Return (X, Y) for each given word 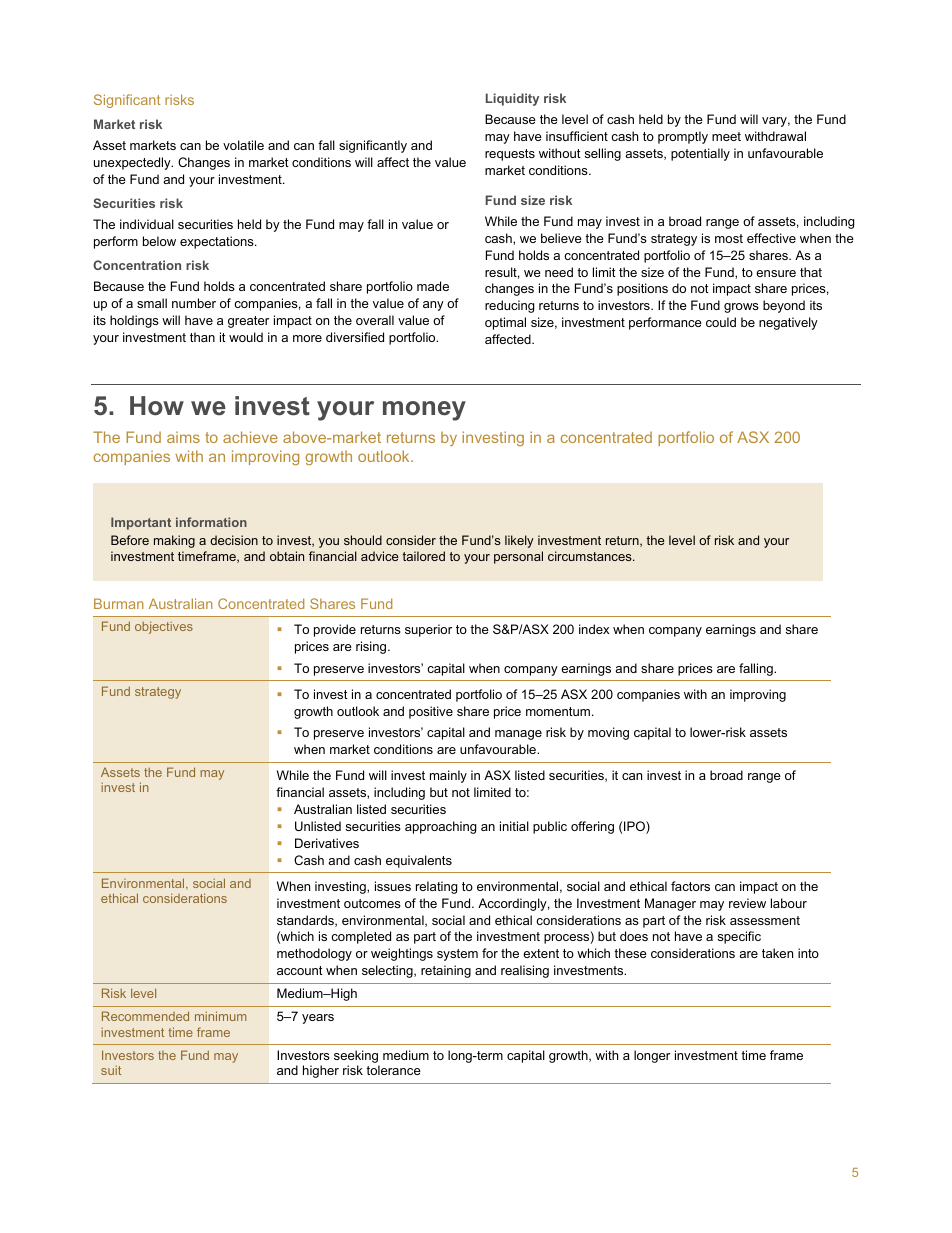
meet (726, 136)
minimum (220, 1016)
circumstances (591, 556)
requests (510, 155)
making (174, 541)
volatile (243, 145)
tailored (423, 556)
